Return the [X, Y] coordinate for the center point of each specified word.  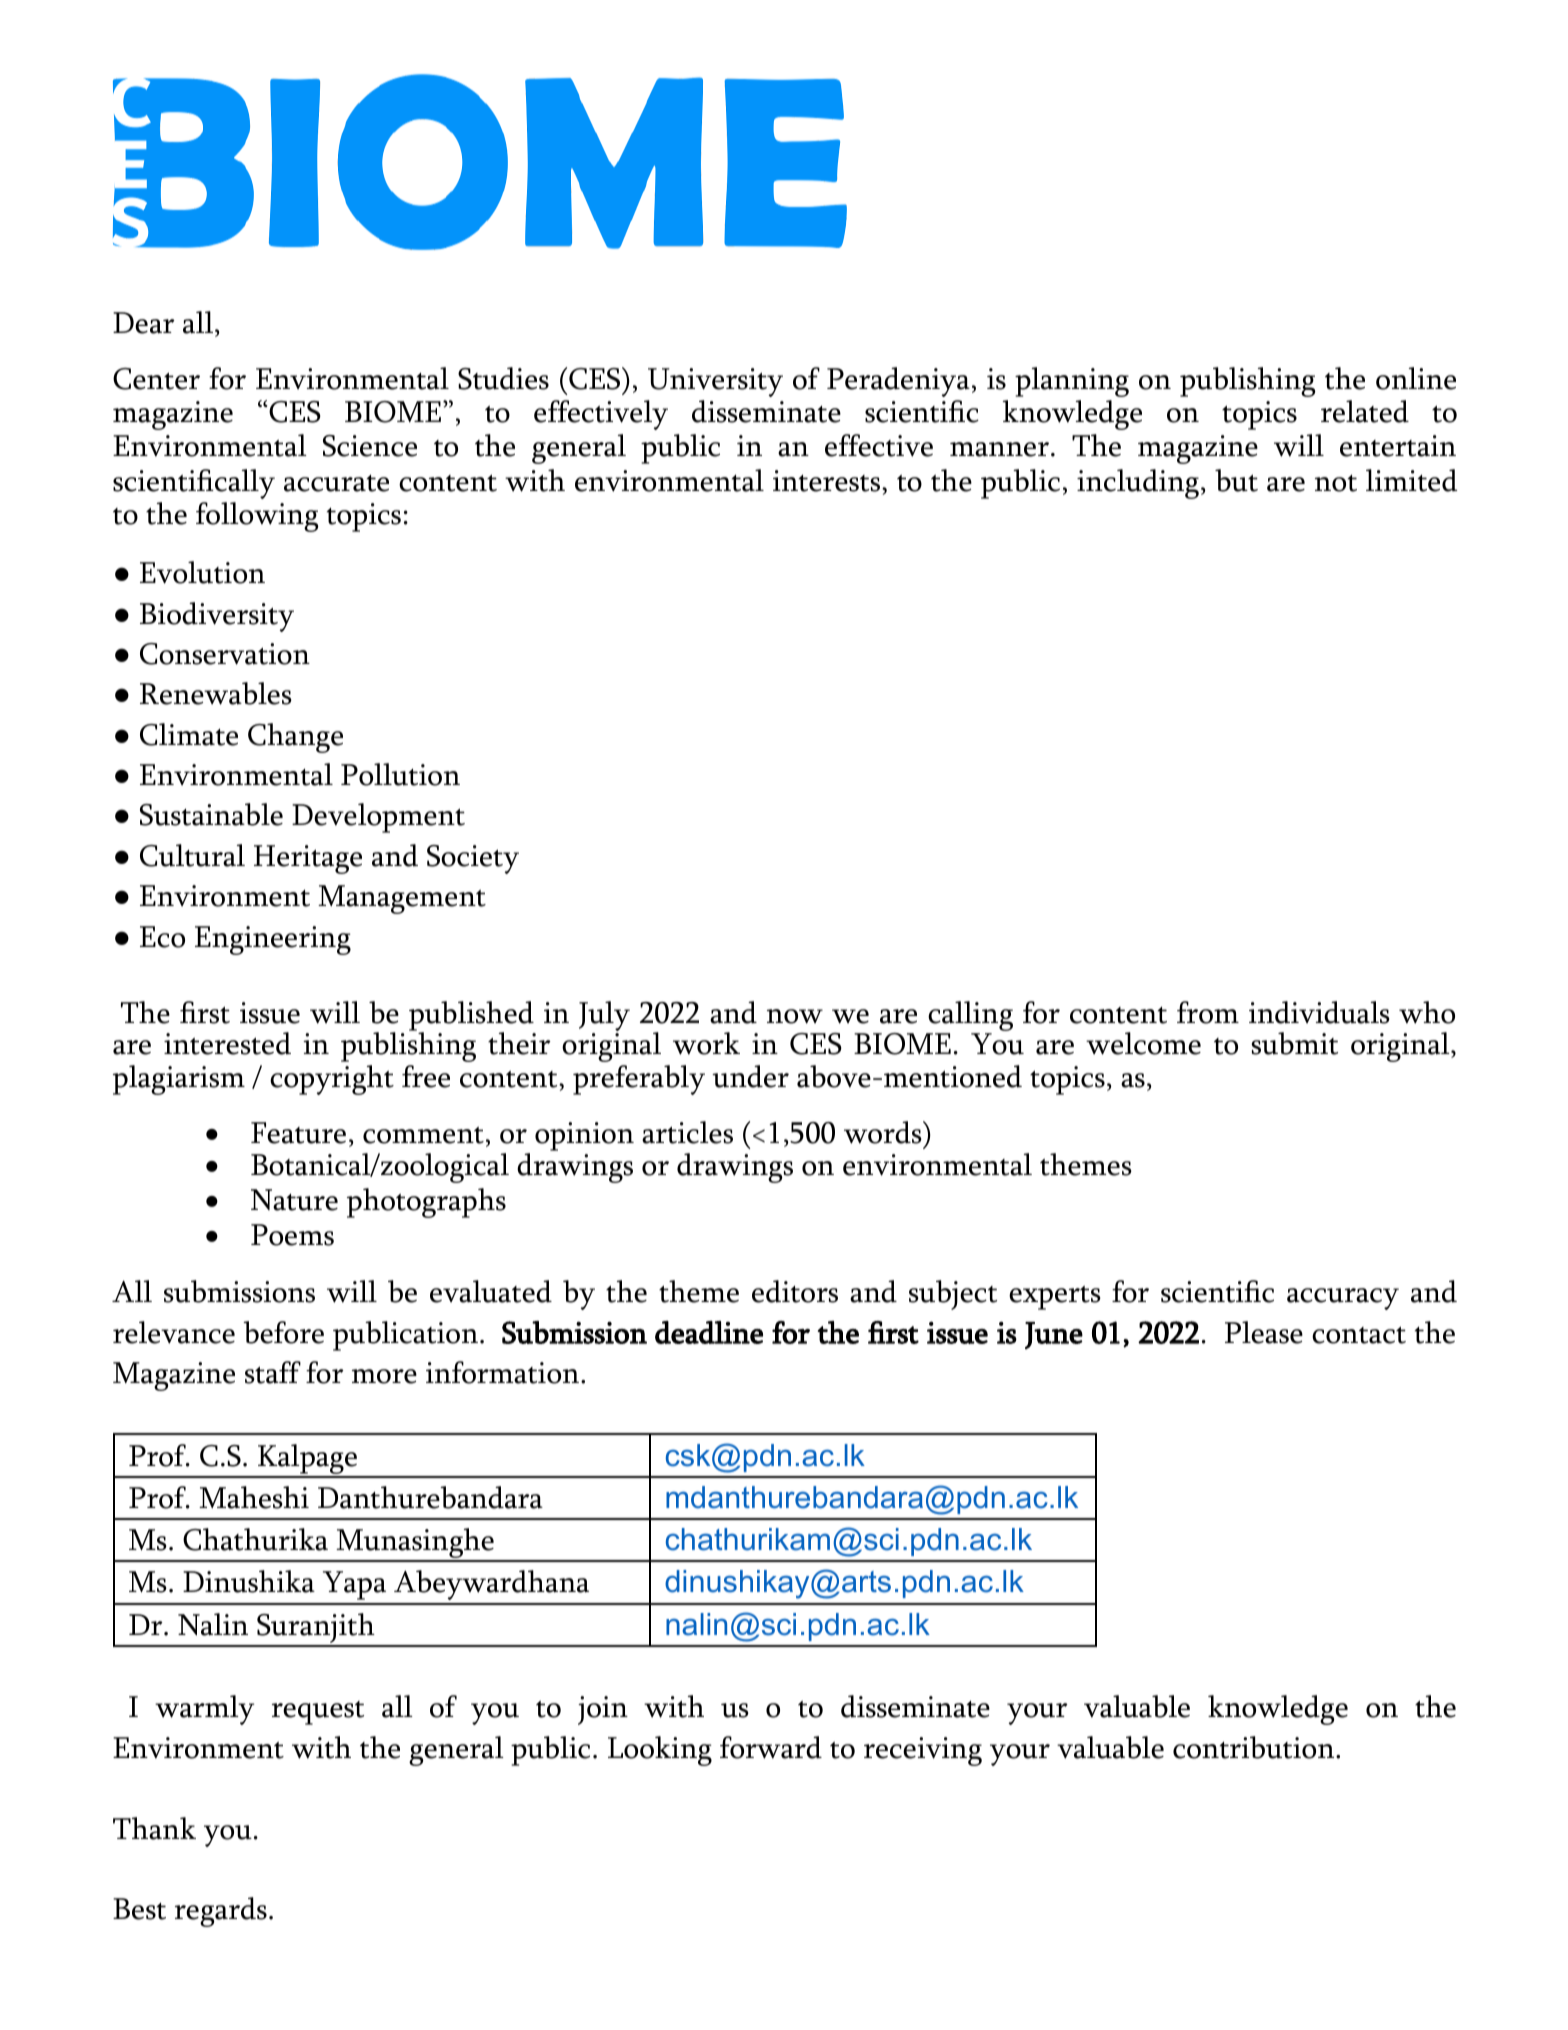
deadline [709, 1332]
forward [771, 1747]
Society [473, 859]
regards [221, 1912]
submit [1294, 1043]
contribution [1253, 1747]
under [750, 1076]
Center [156, 379]
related [1365, 411]
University [715, 382]
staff [273, 1372]
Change [295, 738]
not [1336, 483]
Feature [298, 1133]
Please [1264, 1332]
